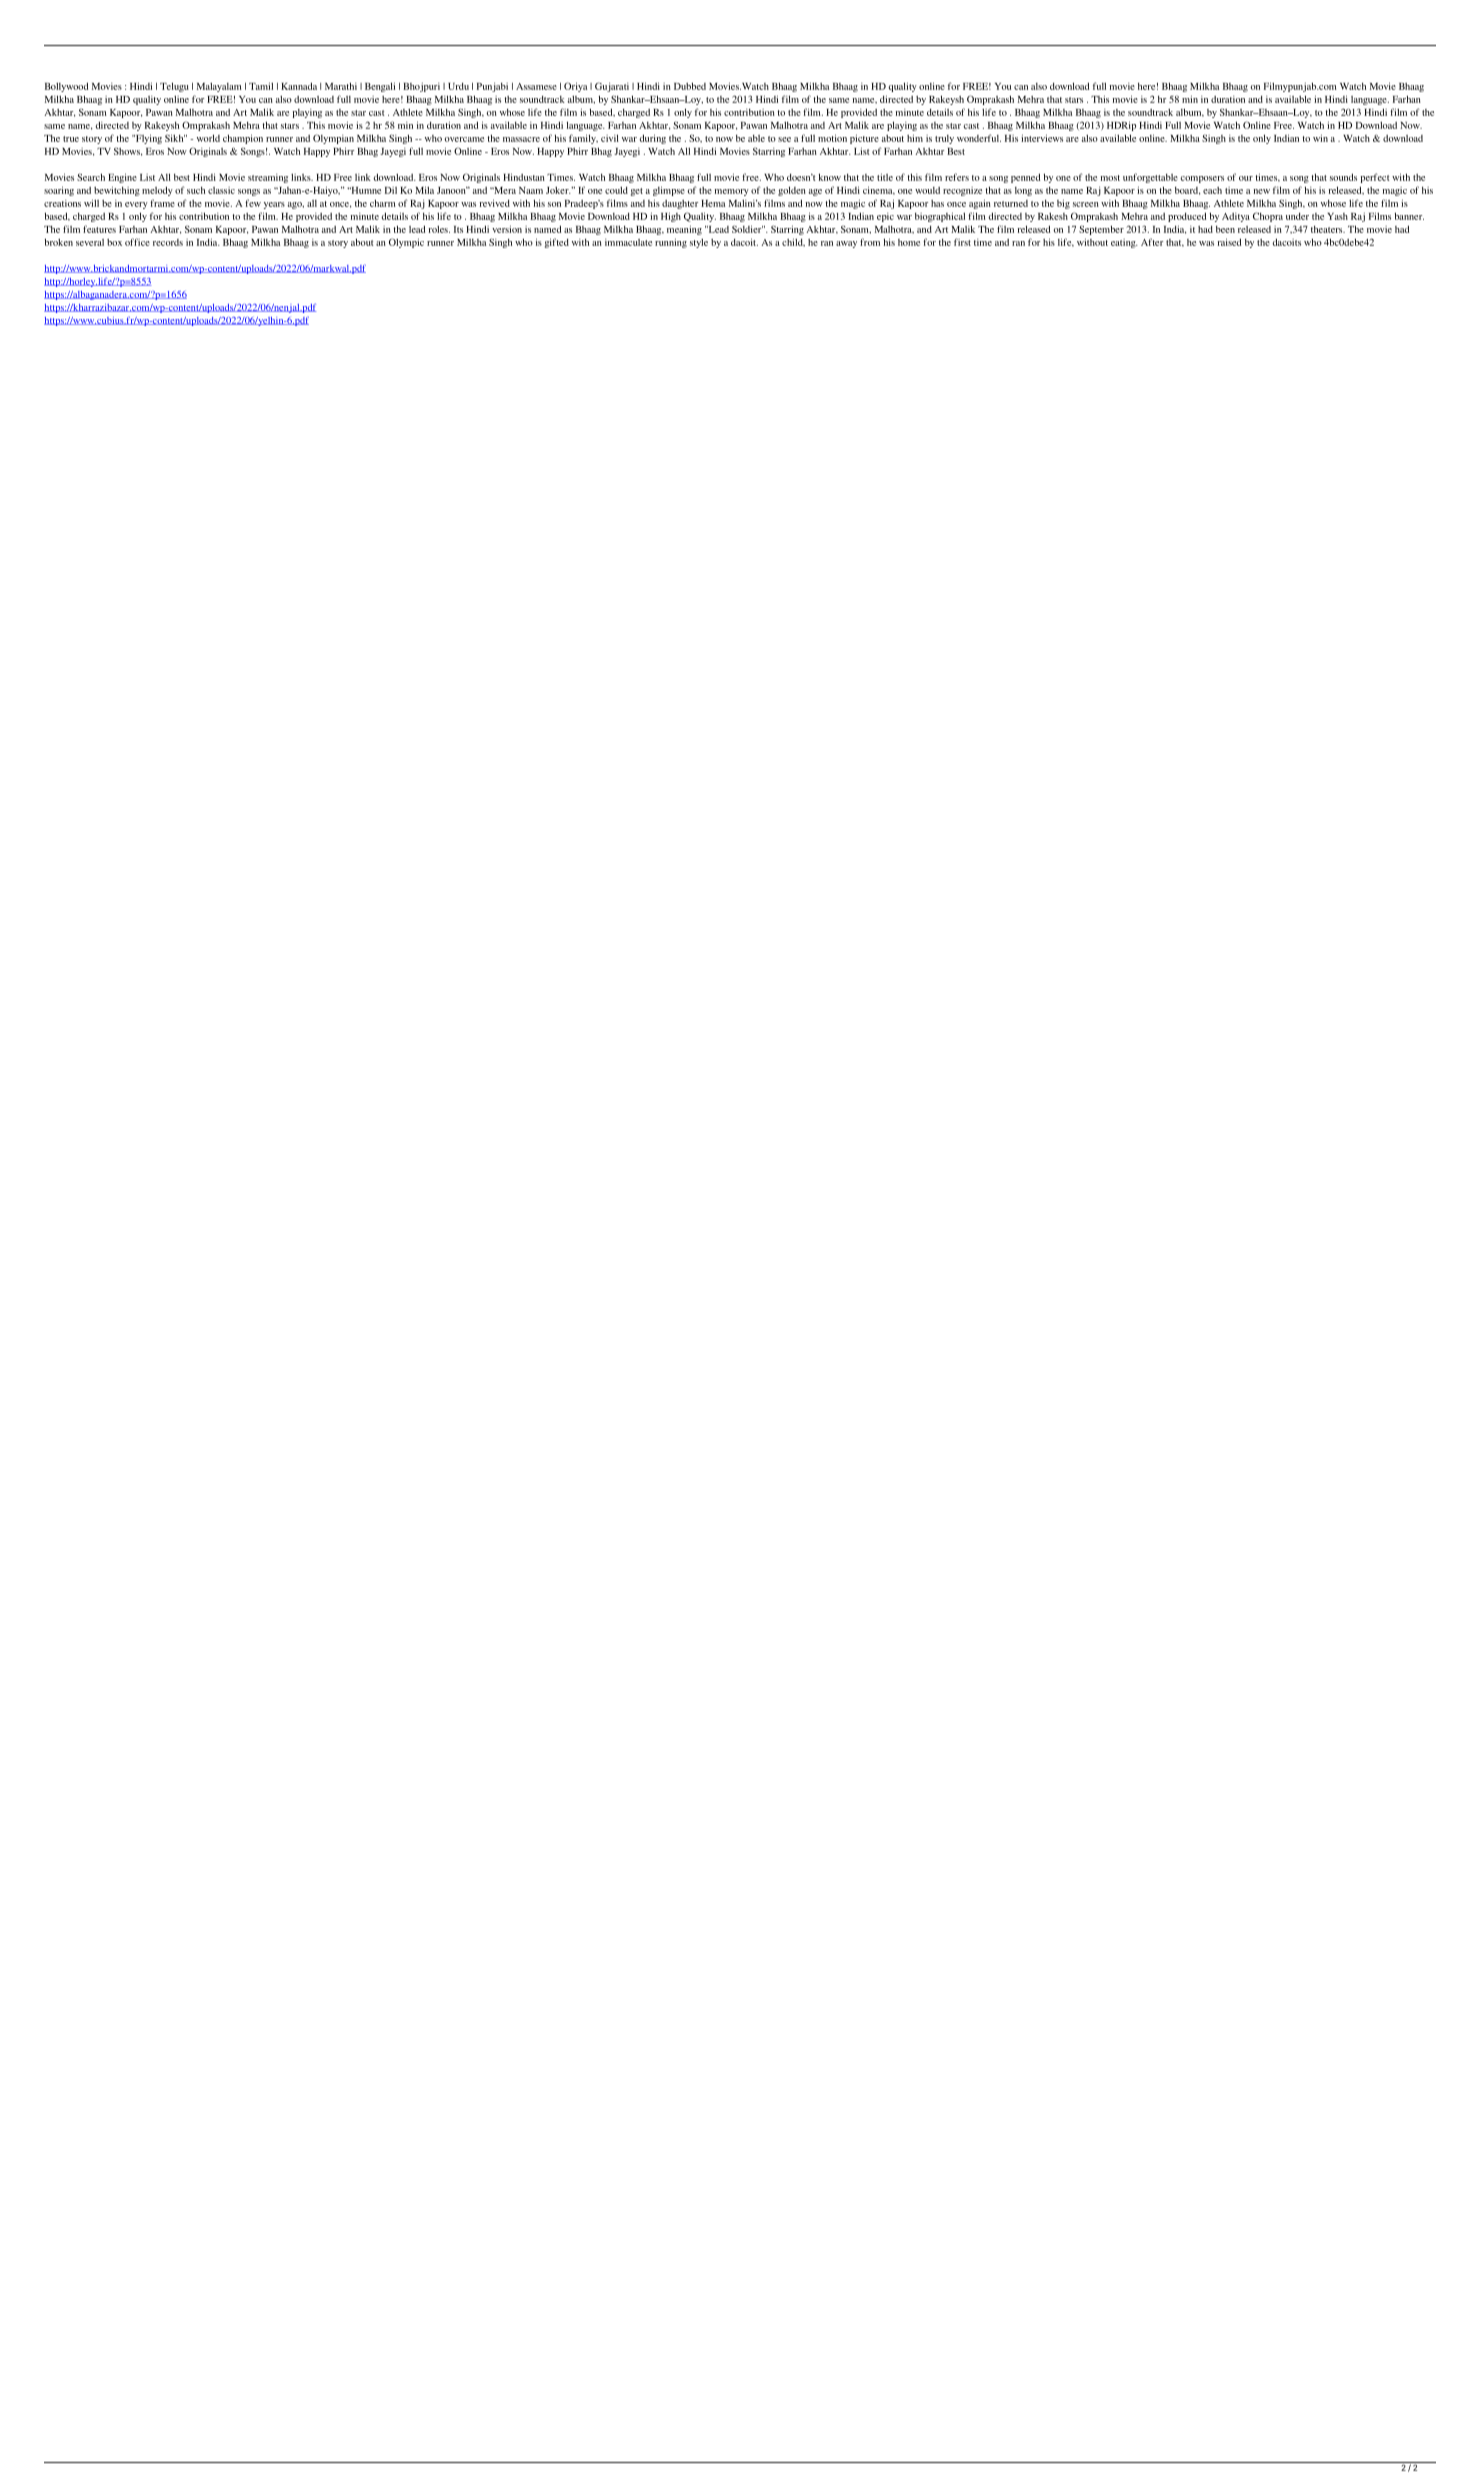 The width and height of the screenshot is (1480, 2492). Describe the element at coordinates (612, 87) in the screenshot. I see `Gujarati` at that location.
